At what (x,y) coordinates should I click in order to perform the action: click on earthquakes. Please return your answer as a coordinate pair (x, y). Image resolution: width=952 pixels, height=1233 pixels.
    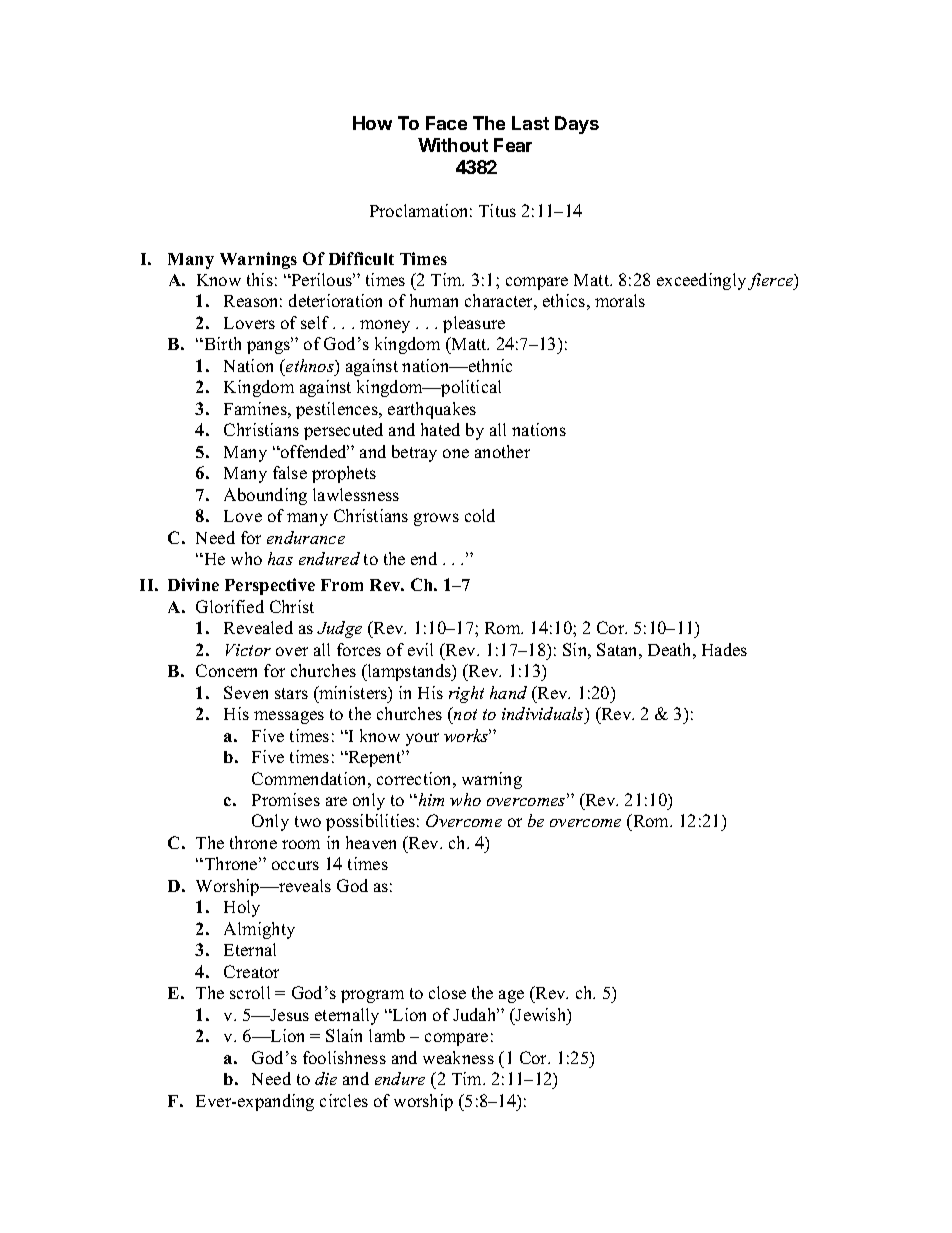
    Looking at the image, I should click on (432, 410).
